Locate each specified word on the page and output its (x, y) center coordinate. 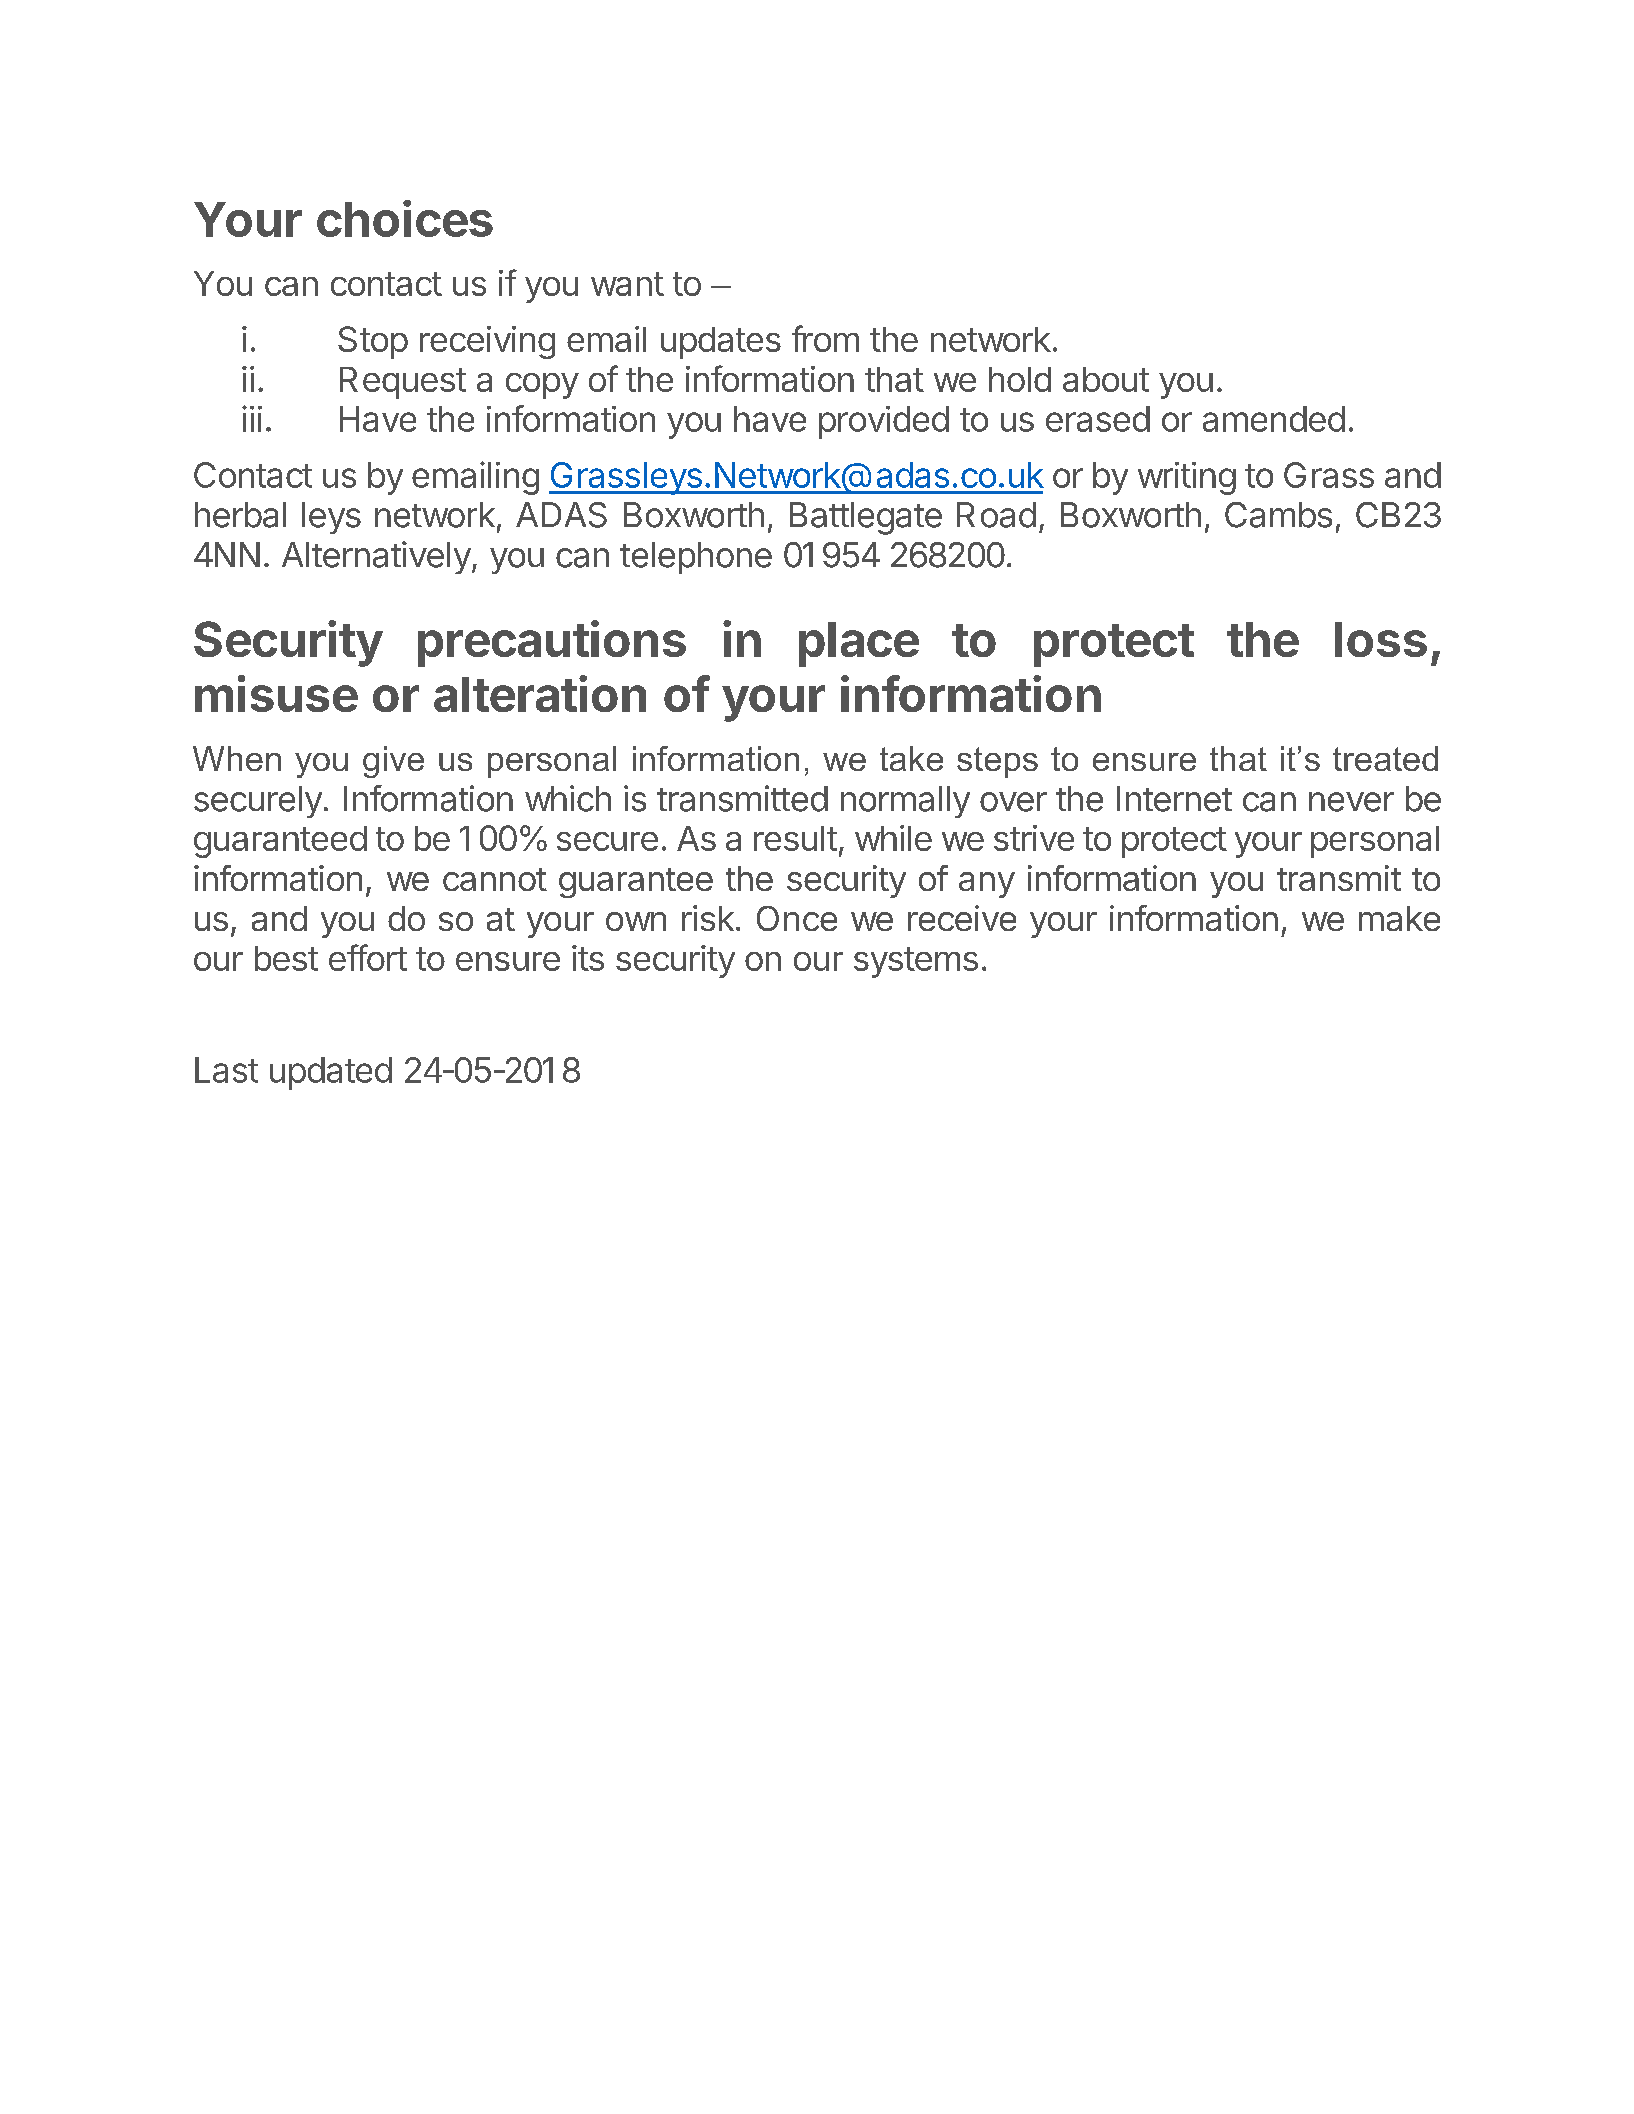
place (859, 644)
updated (331, 1073)
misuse (276, 693)
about (1106, 379)
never (1351, 802)
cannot (495, 879)
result (795, 838)
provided (884, 422)
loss (1381, 639)
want (627, 284)
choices (405, 218)
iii (252, 418)
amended (1274, 419)
